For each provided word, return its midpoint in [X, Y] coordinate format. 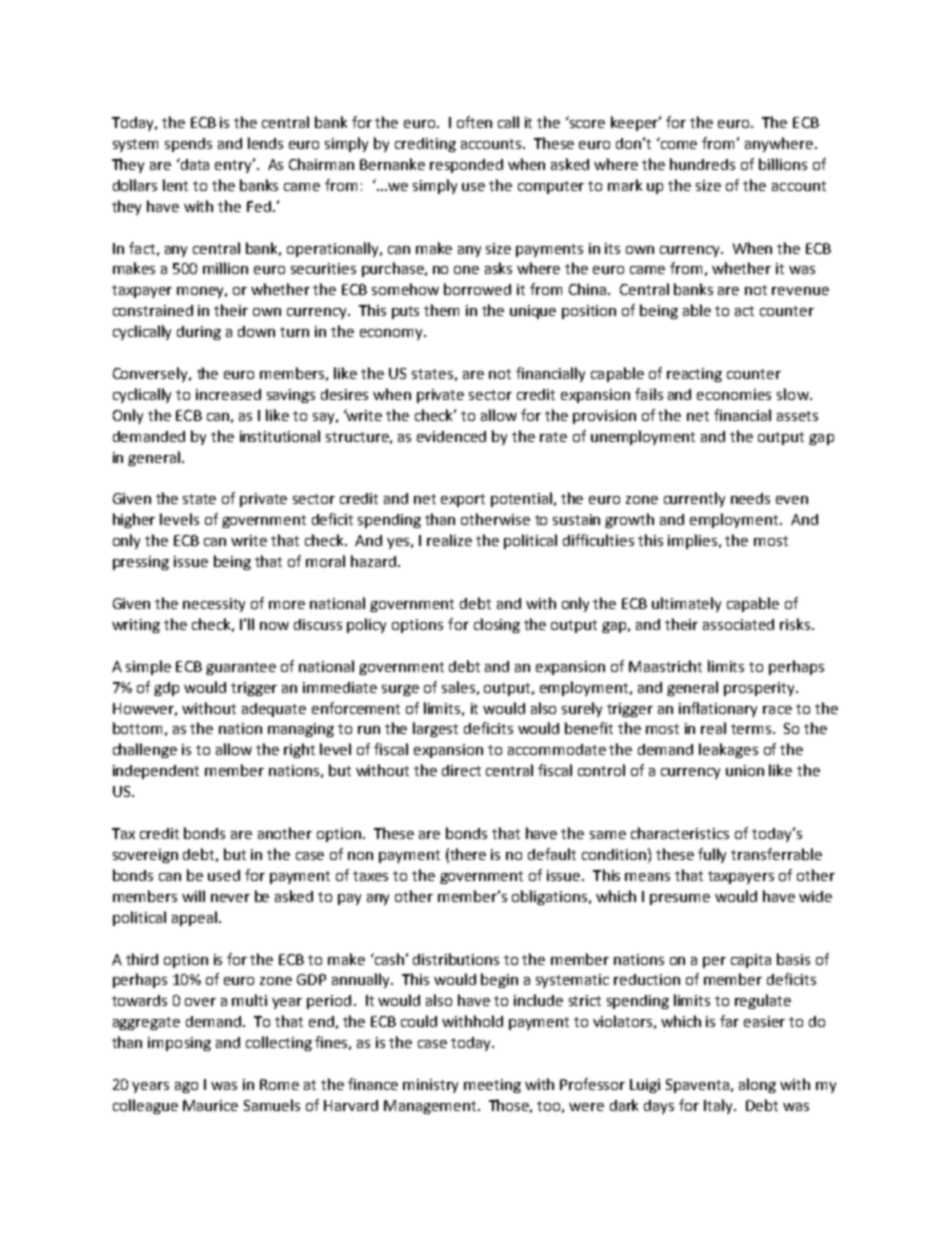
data [194, 164]
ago [186, 1087]
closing [497, 625]
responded [466, 166]
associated [738, 624]
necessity [214, 605]
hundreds [702, 164]
